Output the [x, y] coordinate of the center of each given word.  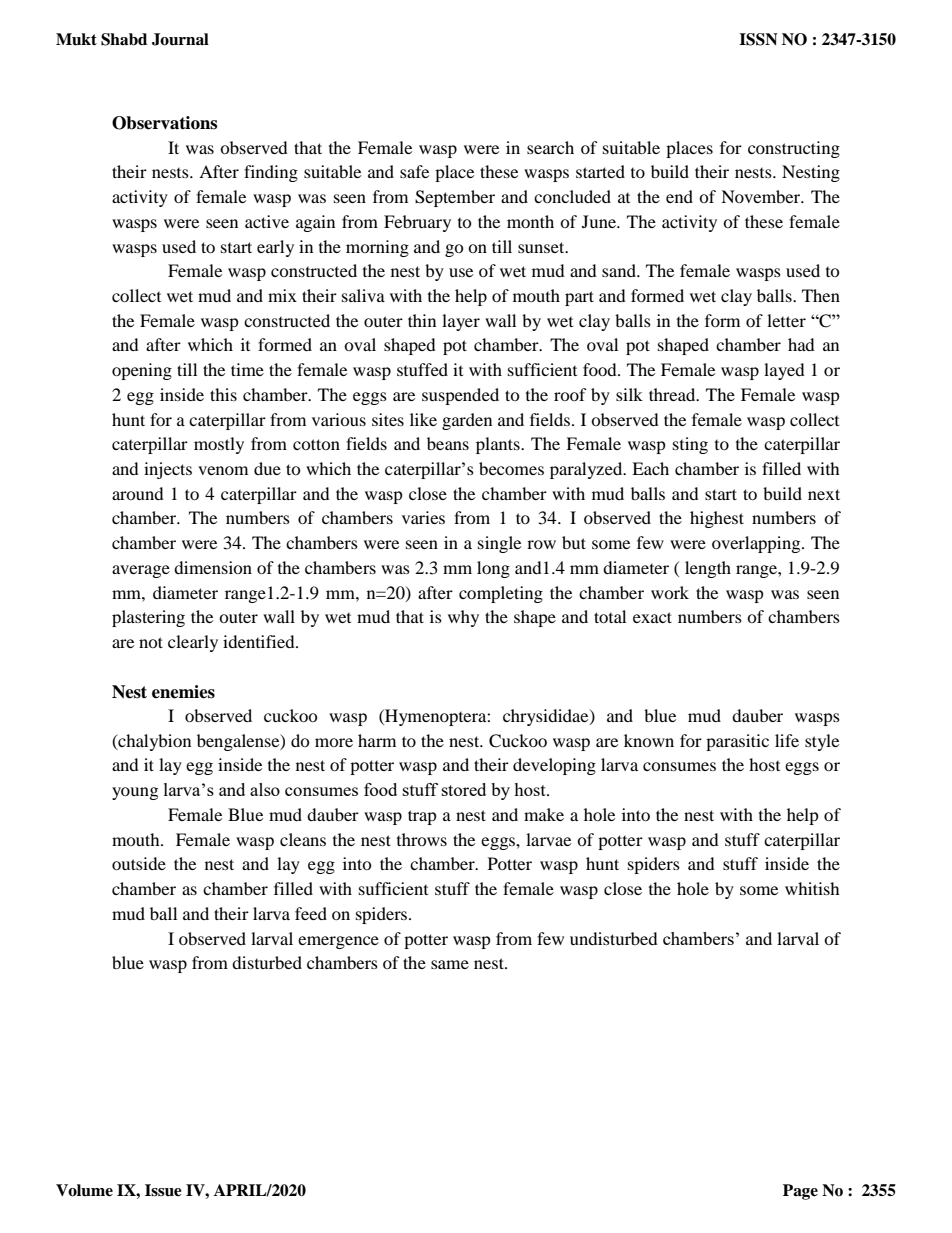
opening [142, 371]
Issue [163, 1190]
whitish [812, 888]
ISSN [758, 39]
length [708, 569]
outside [139, 863]
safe [414, 171]
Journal [180, 39]
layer [461, 322]
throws [422, 839]
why [463, 618]
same [450, 964]
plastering [148, 618]
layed [784, 371]
